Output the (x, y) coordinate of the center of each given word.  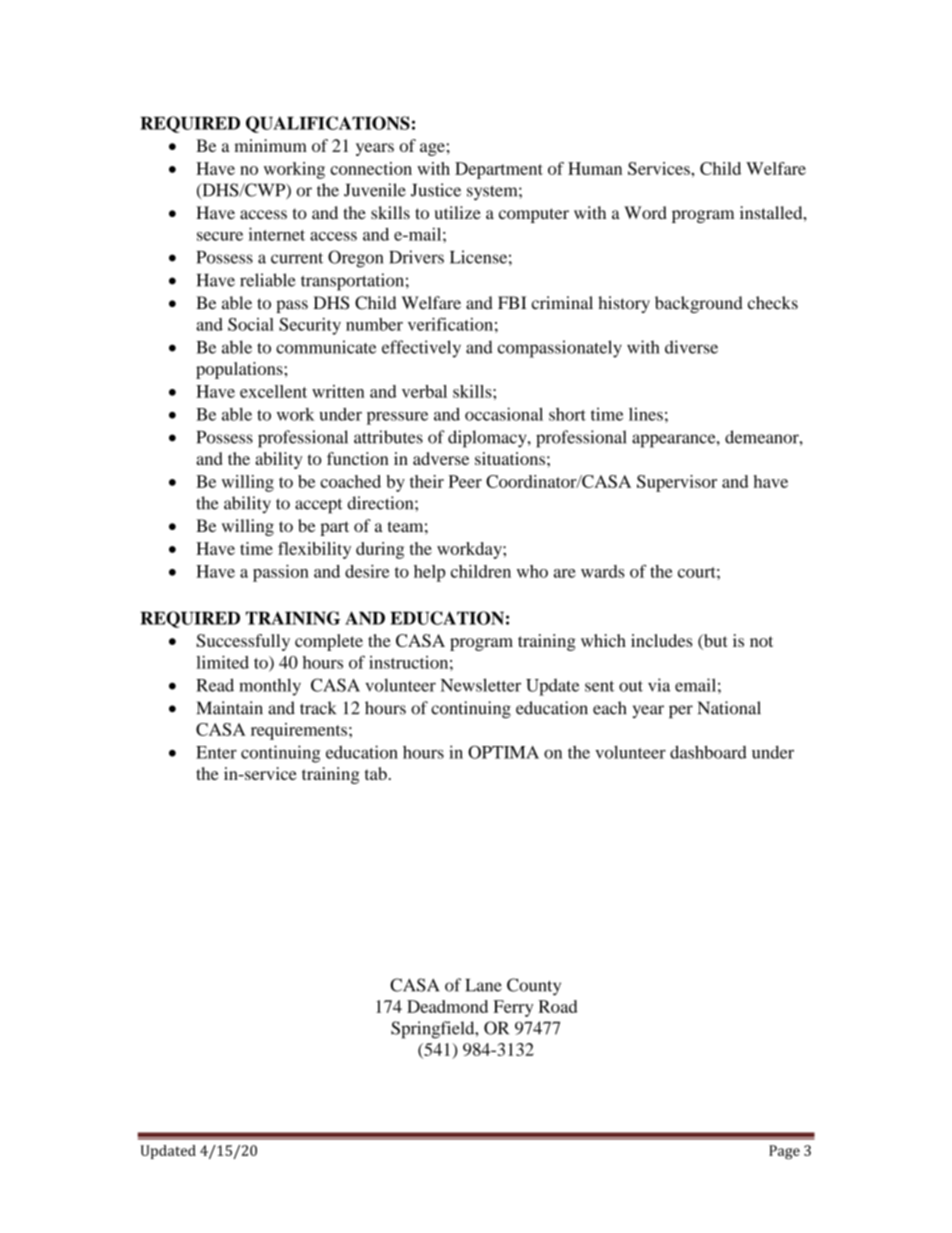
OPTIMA (503, 752)
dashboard (708, 752)
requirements (299, 731)
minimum (270, 145)
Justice (436, 190)
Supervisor (677, 483)
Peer (465, 481)
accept (318, 506)
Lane (483, 985)
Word (645, 212)
